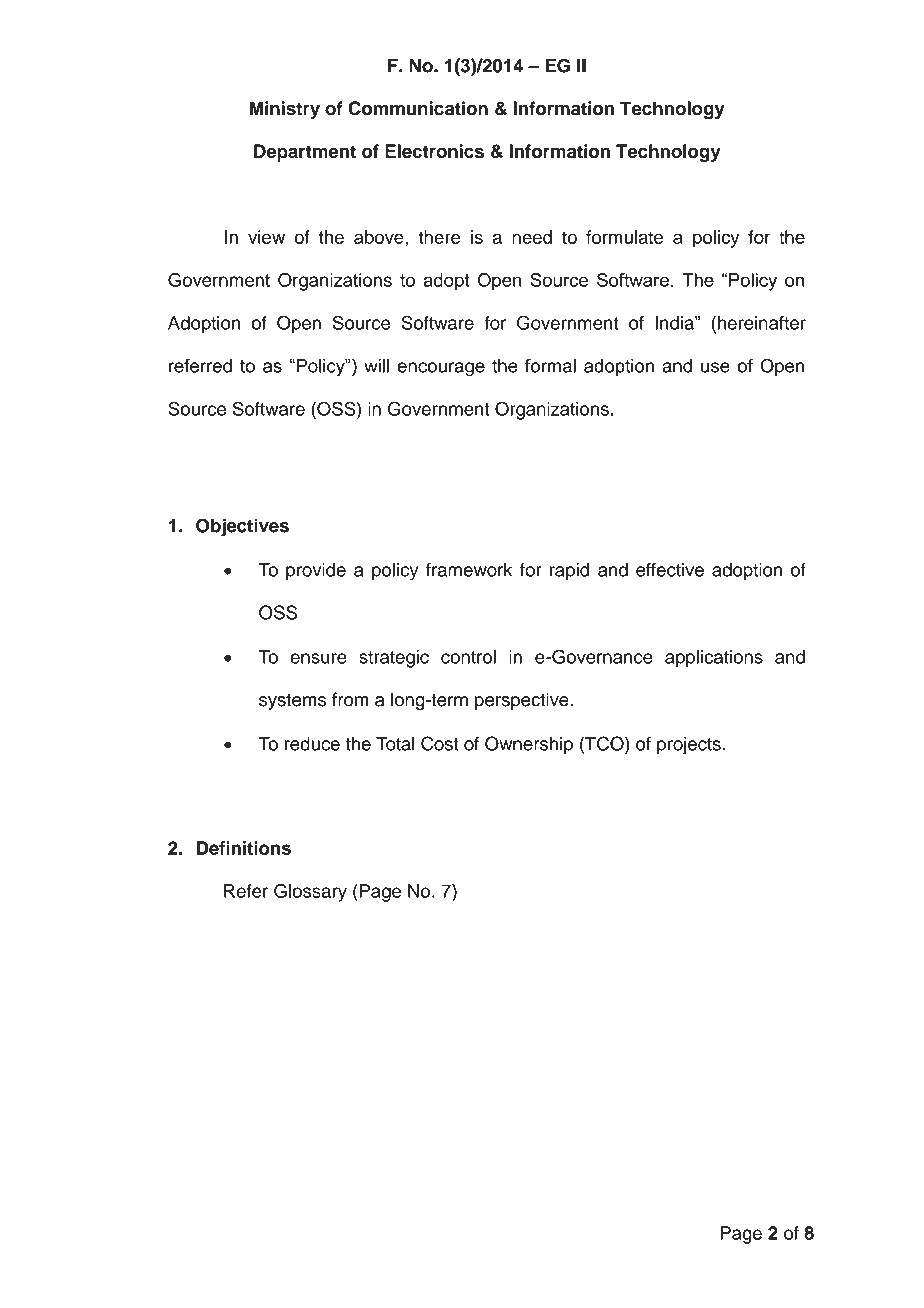 The height and width of the page is (1308, 924). Describe the element at coordinates (242, 527) in the page. I see `Objectives` at that location.
